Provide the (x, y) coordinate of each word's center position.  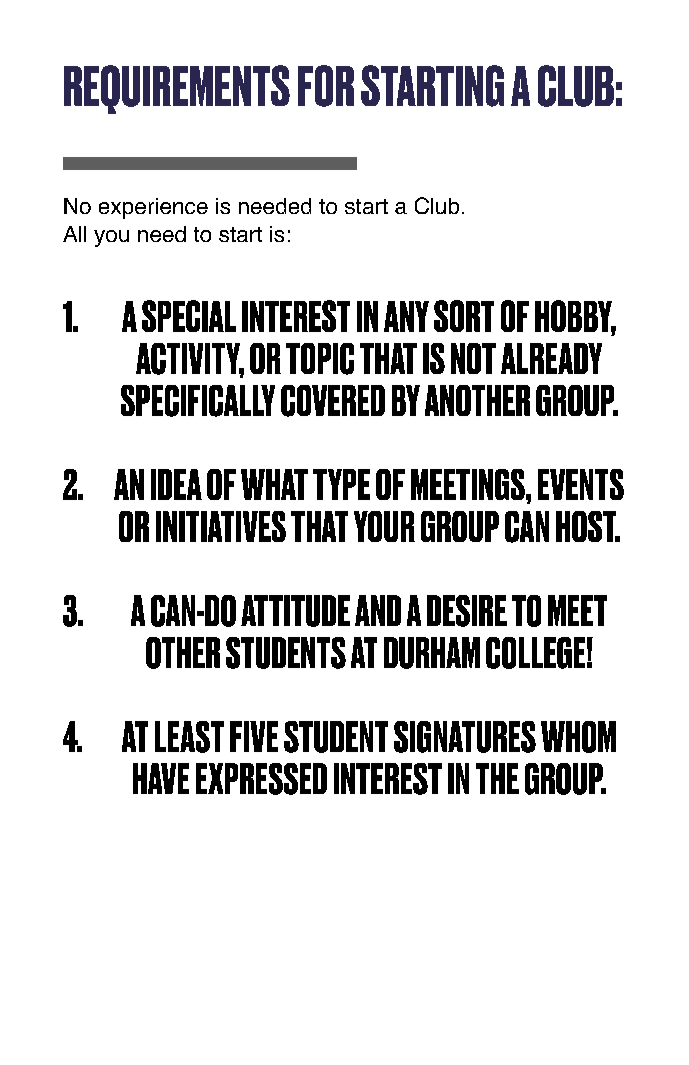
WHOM (578, 737)
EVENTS (581, 484)
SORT (464, 316)
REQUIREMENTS (177, 89)
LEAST (189, 737)
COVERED (333, 401)
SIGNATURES (465, 737)
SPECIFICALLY (198, 401)
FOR (326, 86)
